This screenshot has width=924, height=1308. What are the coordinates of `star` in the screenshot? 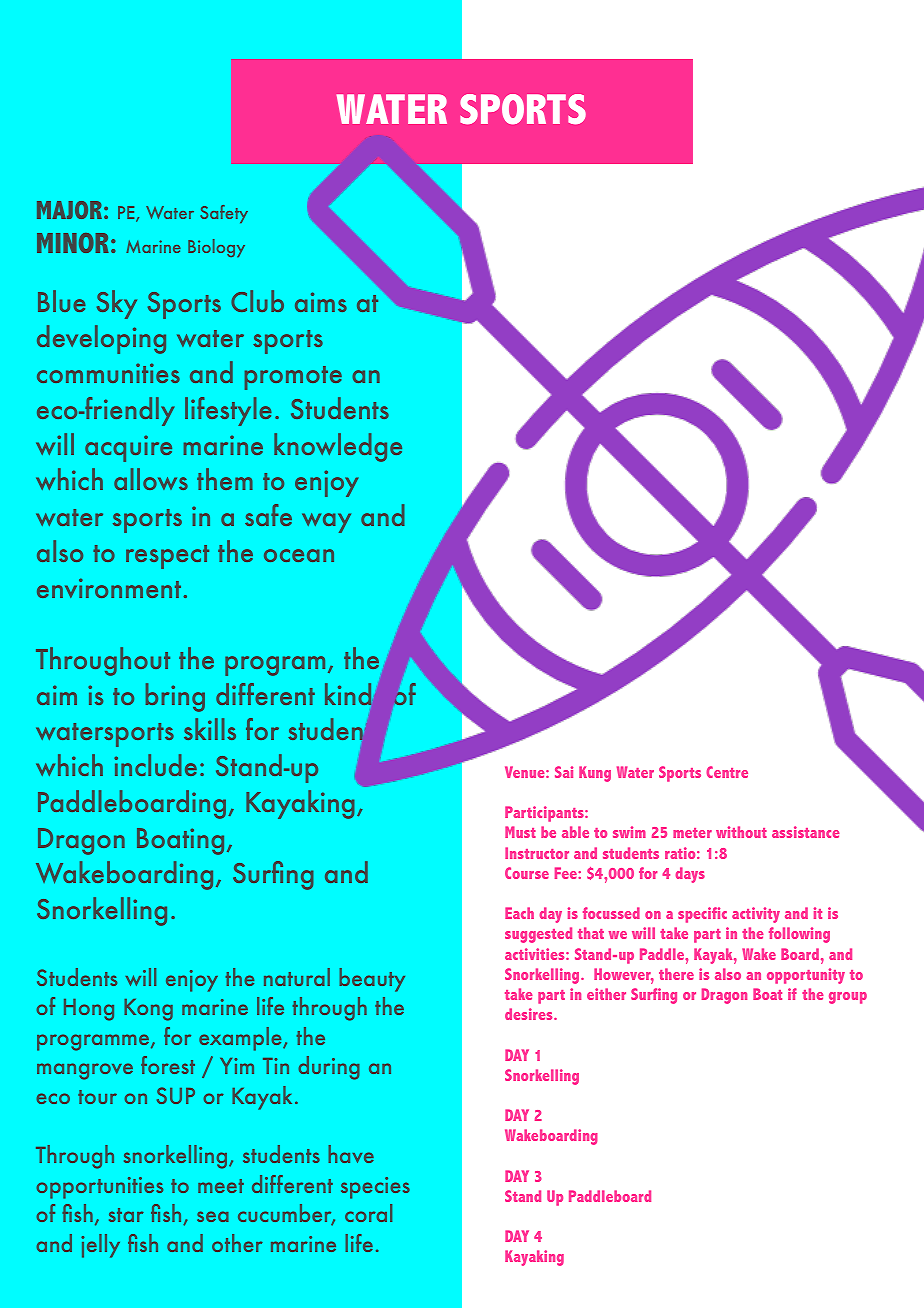 It's located at (126, 1215).
